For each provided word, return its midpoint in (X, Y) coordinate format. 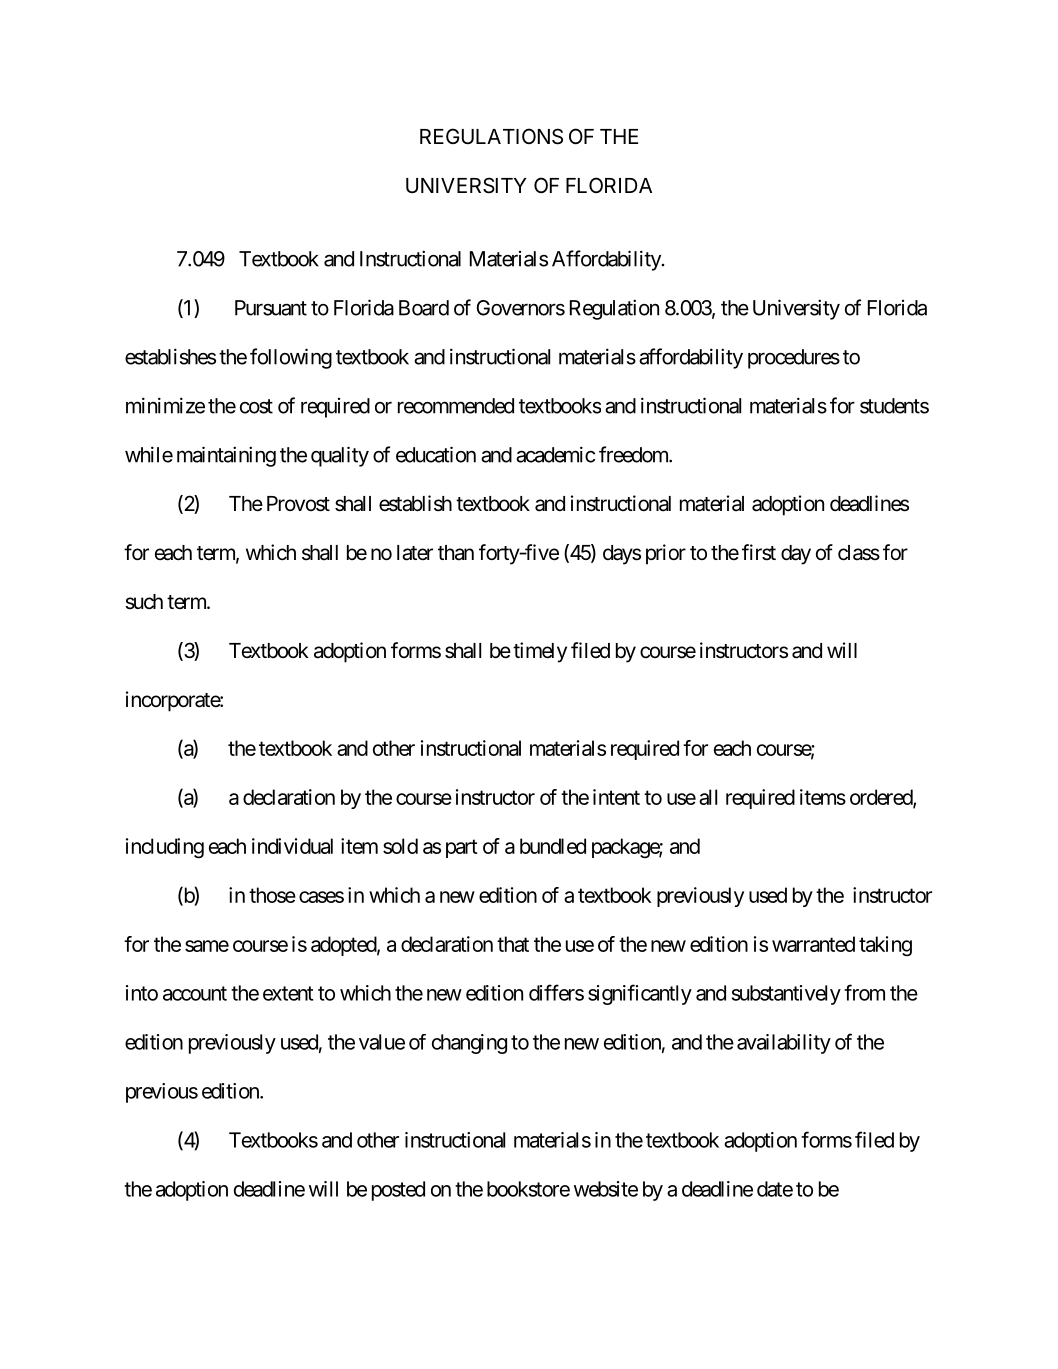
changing (469, 1044)
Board (424, 308)
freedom (634, 454)
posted (398, 1191)
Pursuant (271, 308)
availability (784, 1044)
